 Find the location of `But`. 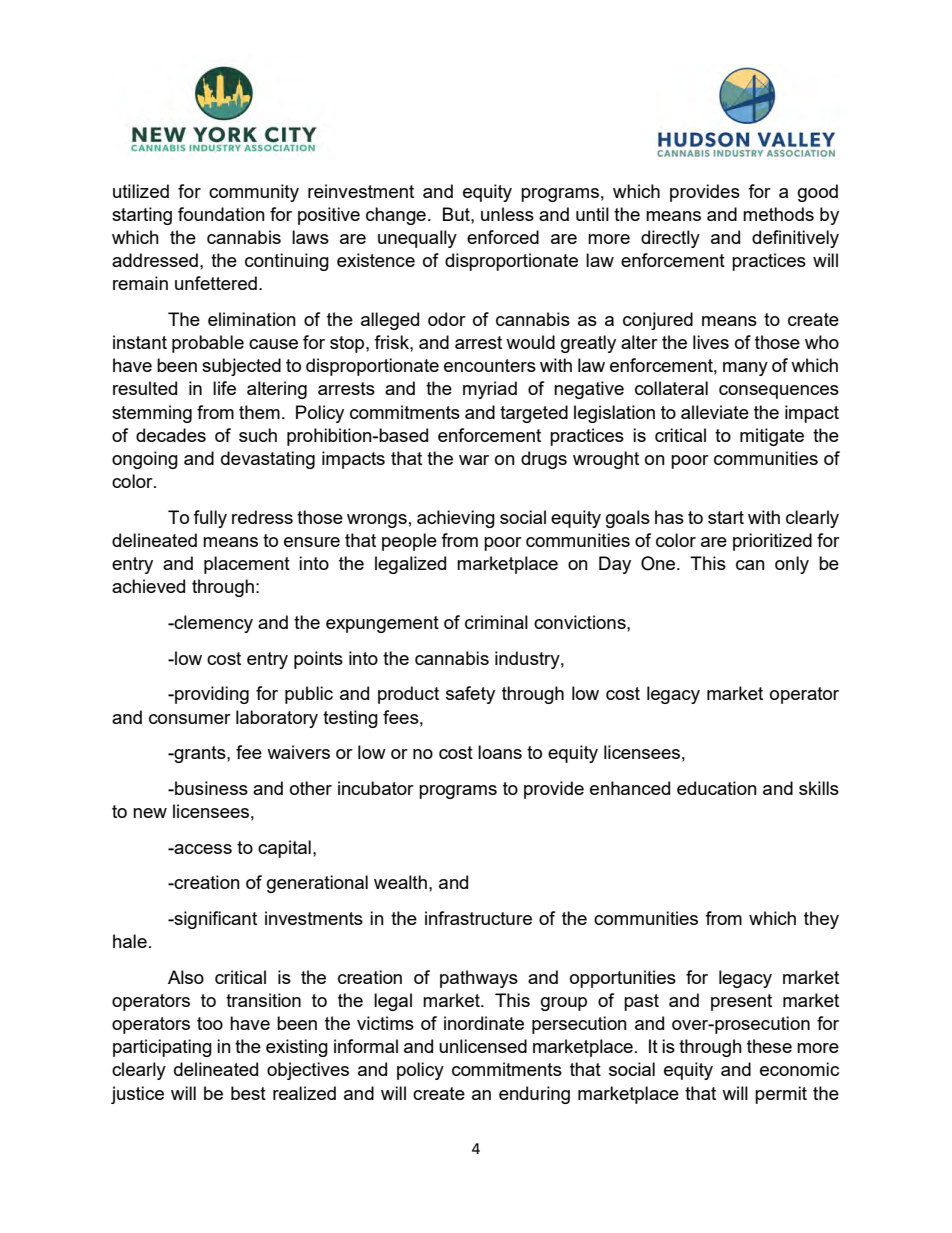

But is located at coordinates (457, 214).
